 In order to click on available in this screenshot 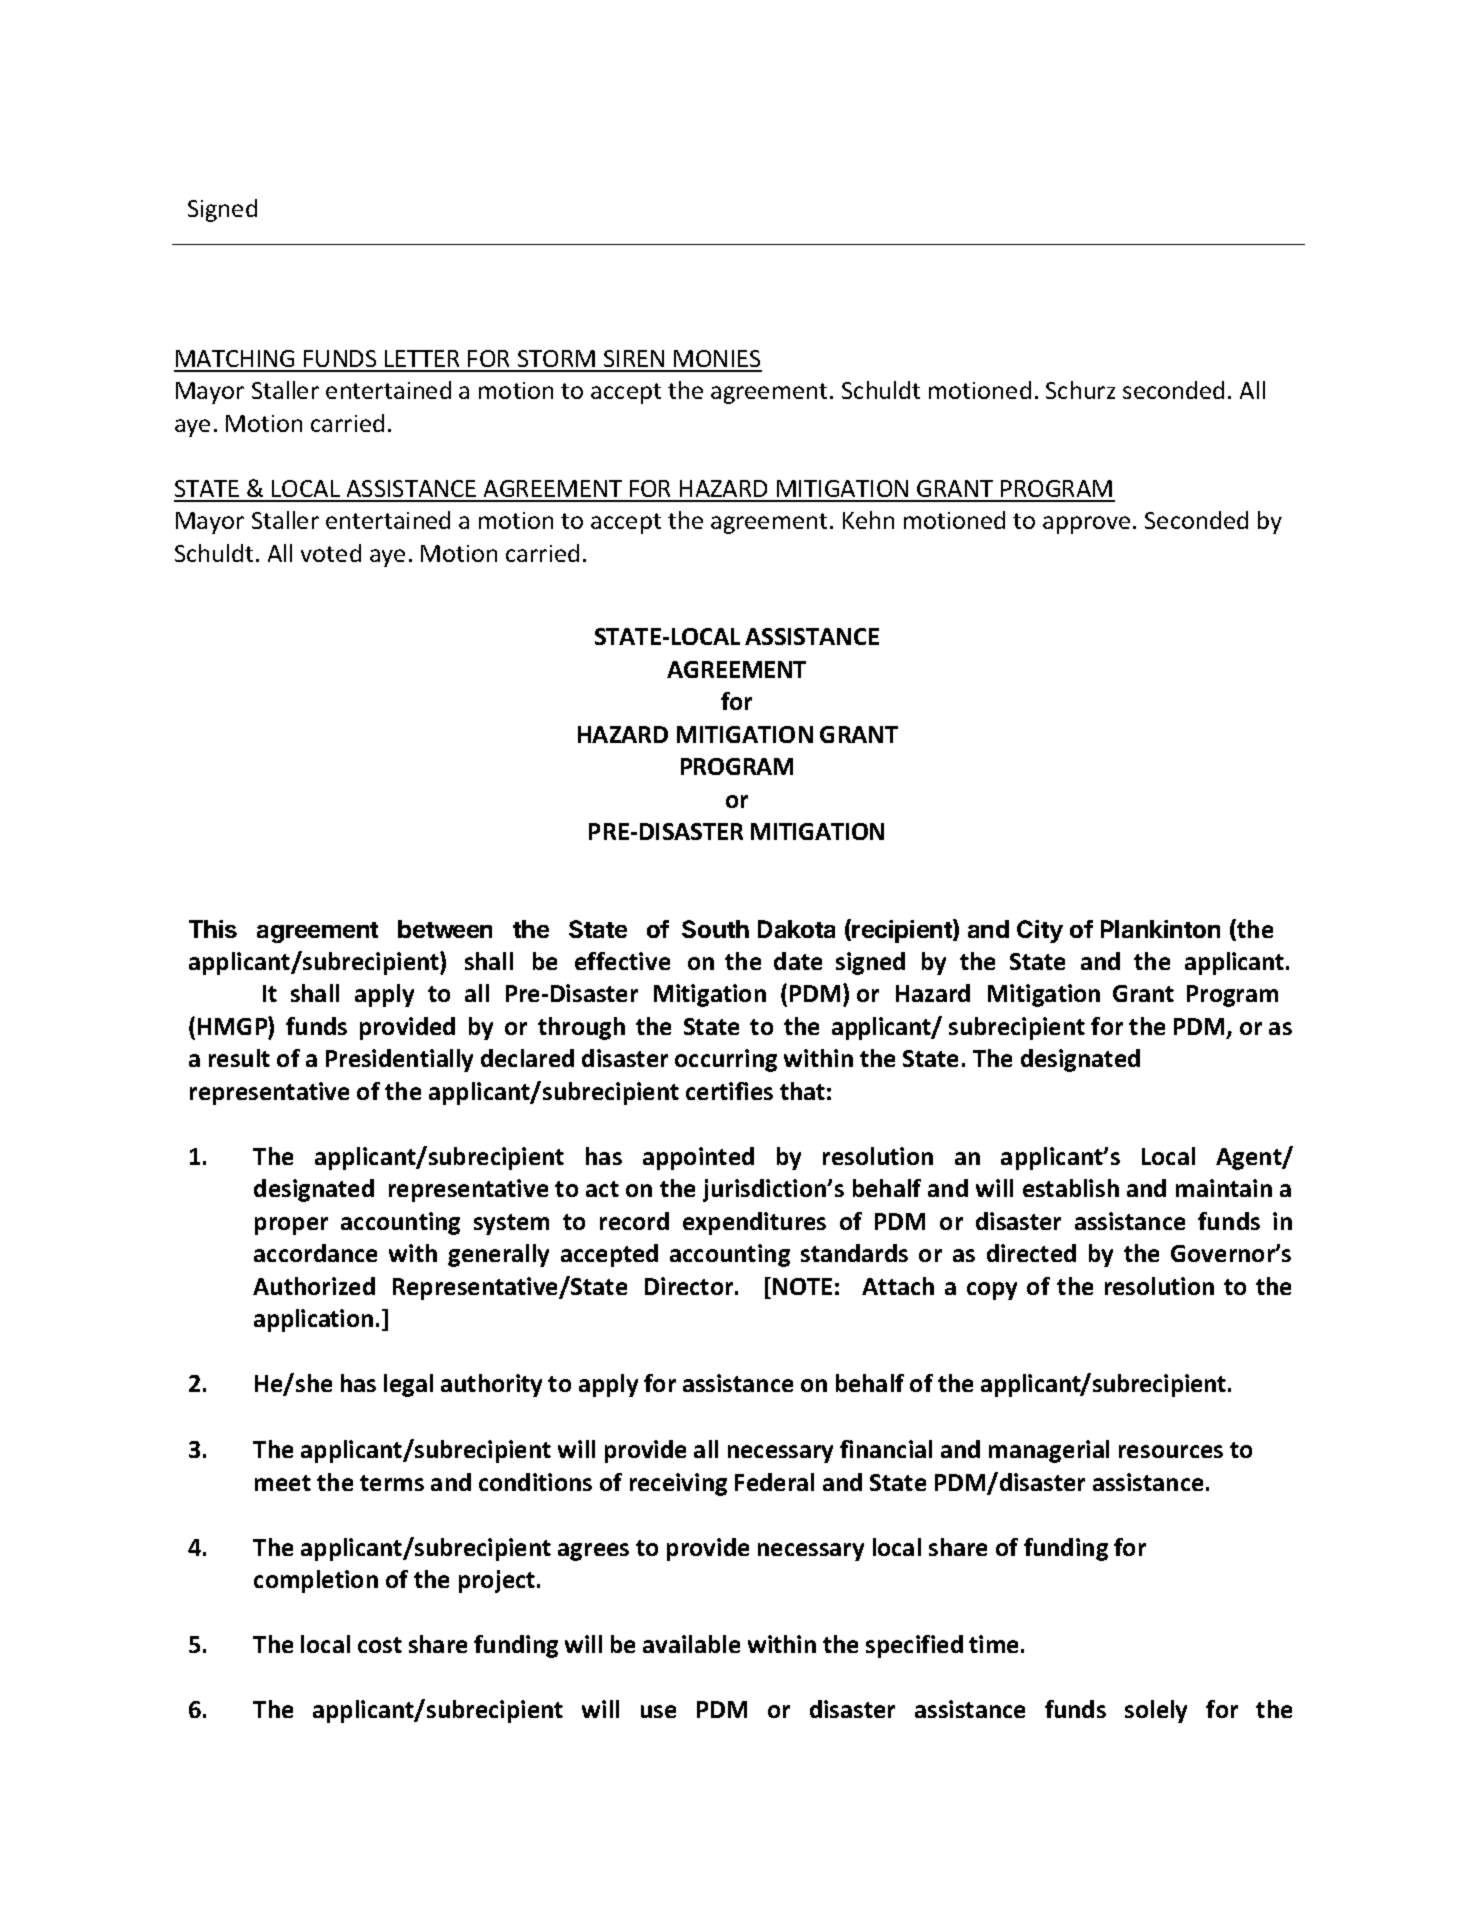, I will do `click(691, 1644)`.
